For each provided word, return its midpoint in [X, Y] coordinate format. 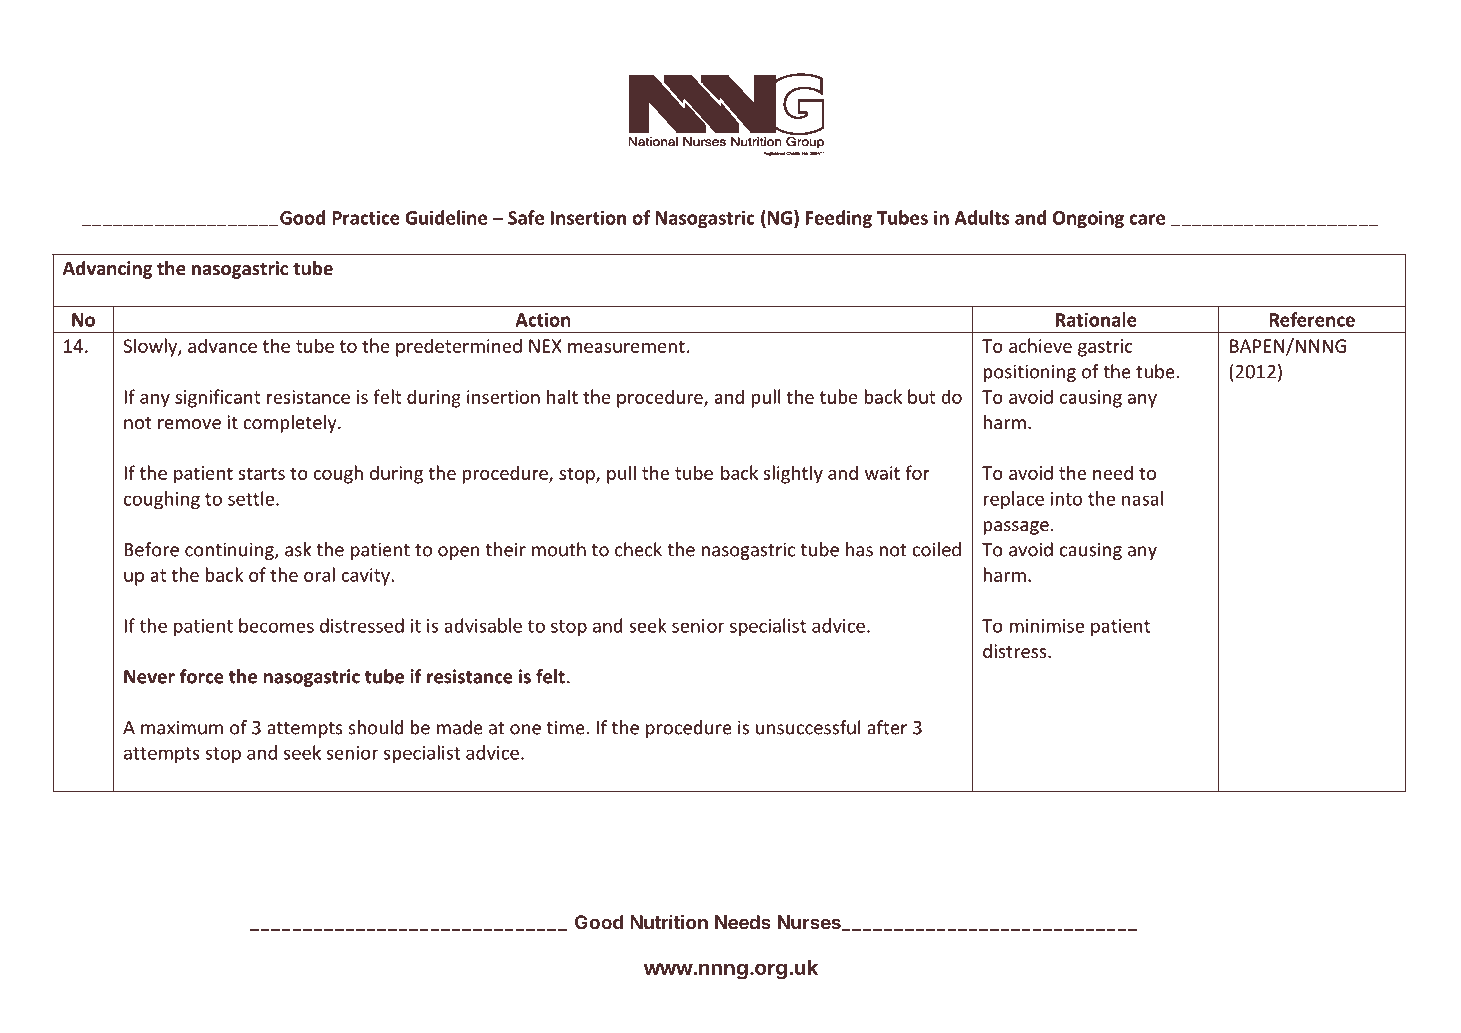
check [638, 549]
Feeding [839, 219]
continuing [230, 551]
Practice [366, 217]
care [1147, 219]
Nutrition [669, 922]
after [887, 727]
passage [1016, 528]
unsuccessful [808, 727]
